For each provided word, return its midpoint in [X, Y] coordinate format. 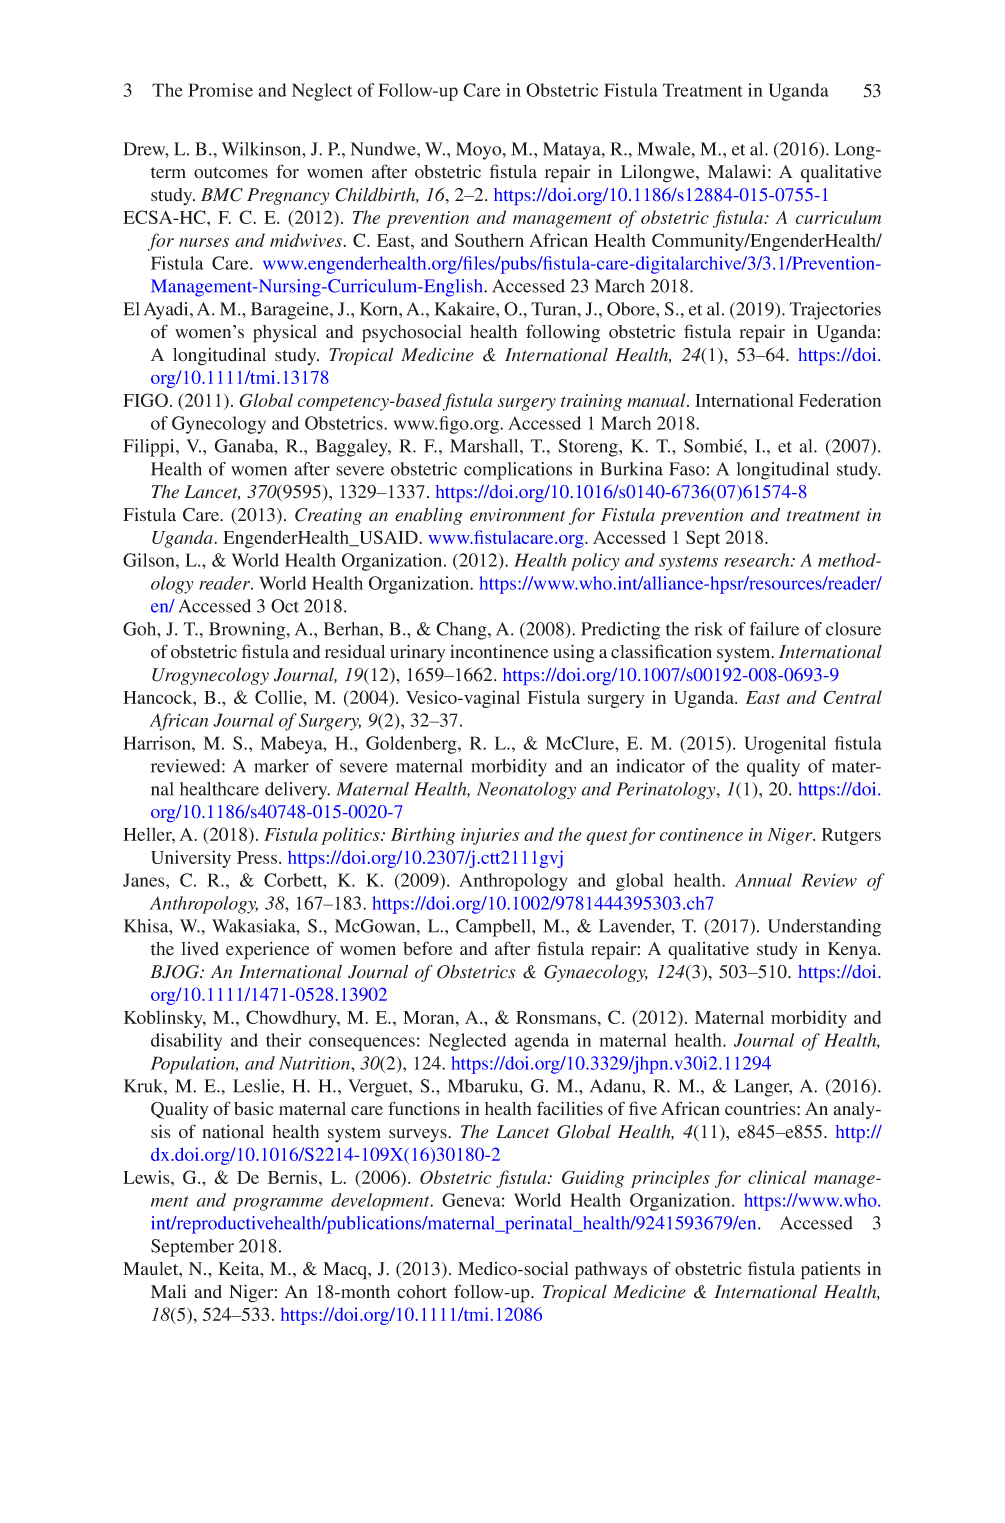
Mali [168, 1292]
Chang [462, 631]
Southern [489, 240]
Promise [220, 90]
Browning [248, 631]
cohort [422, 1292]
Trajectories [835, 311]
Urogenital [785, 745]
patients [831, 1271]
